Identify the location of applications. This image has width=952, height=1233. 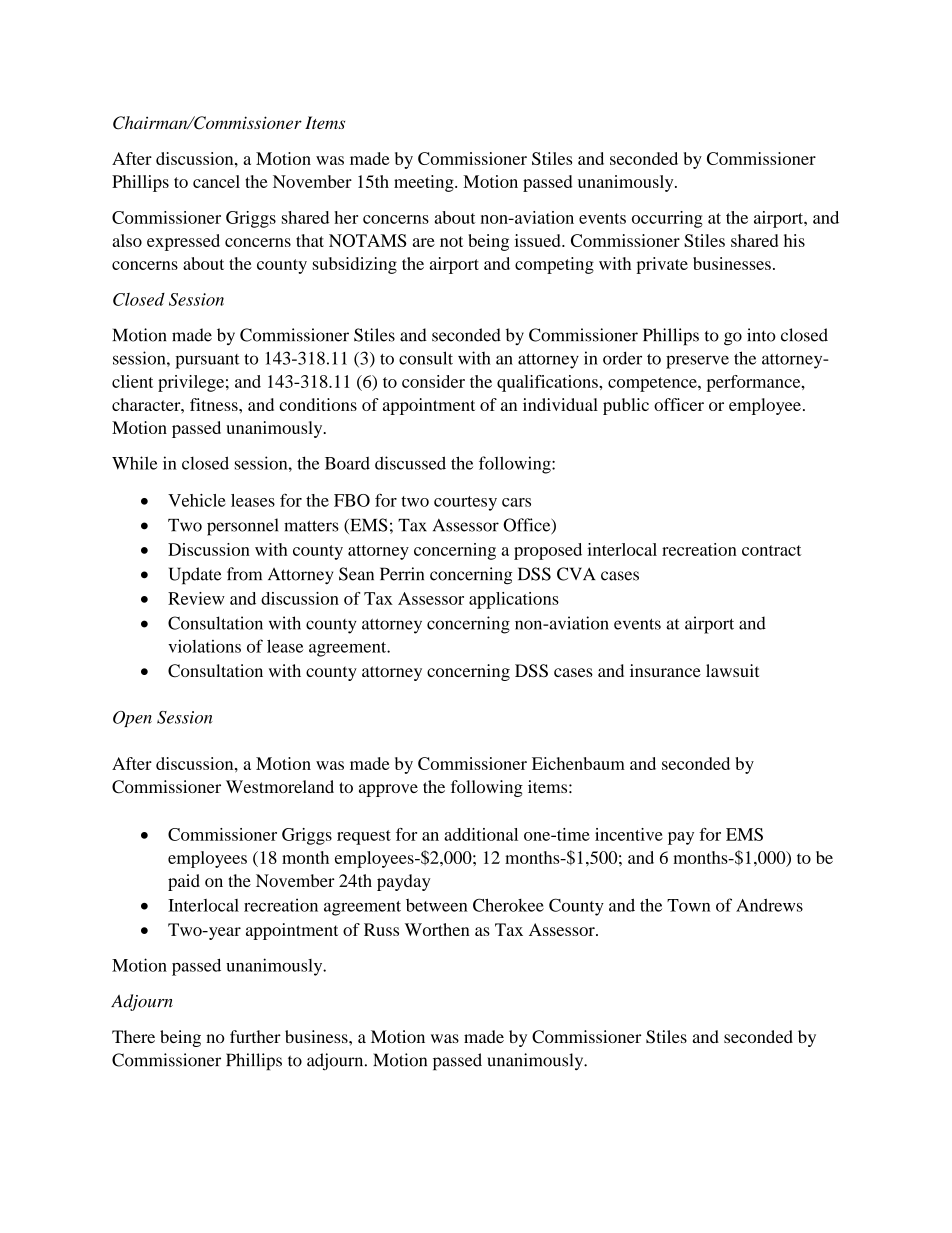
(514, 600).
